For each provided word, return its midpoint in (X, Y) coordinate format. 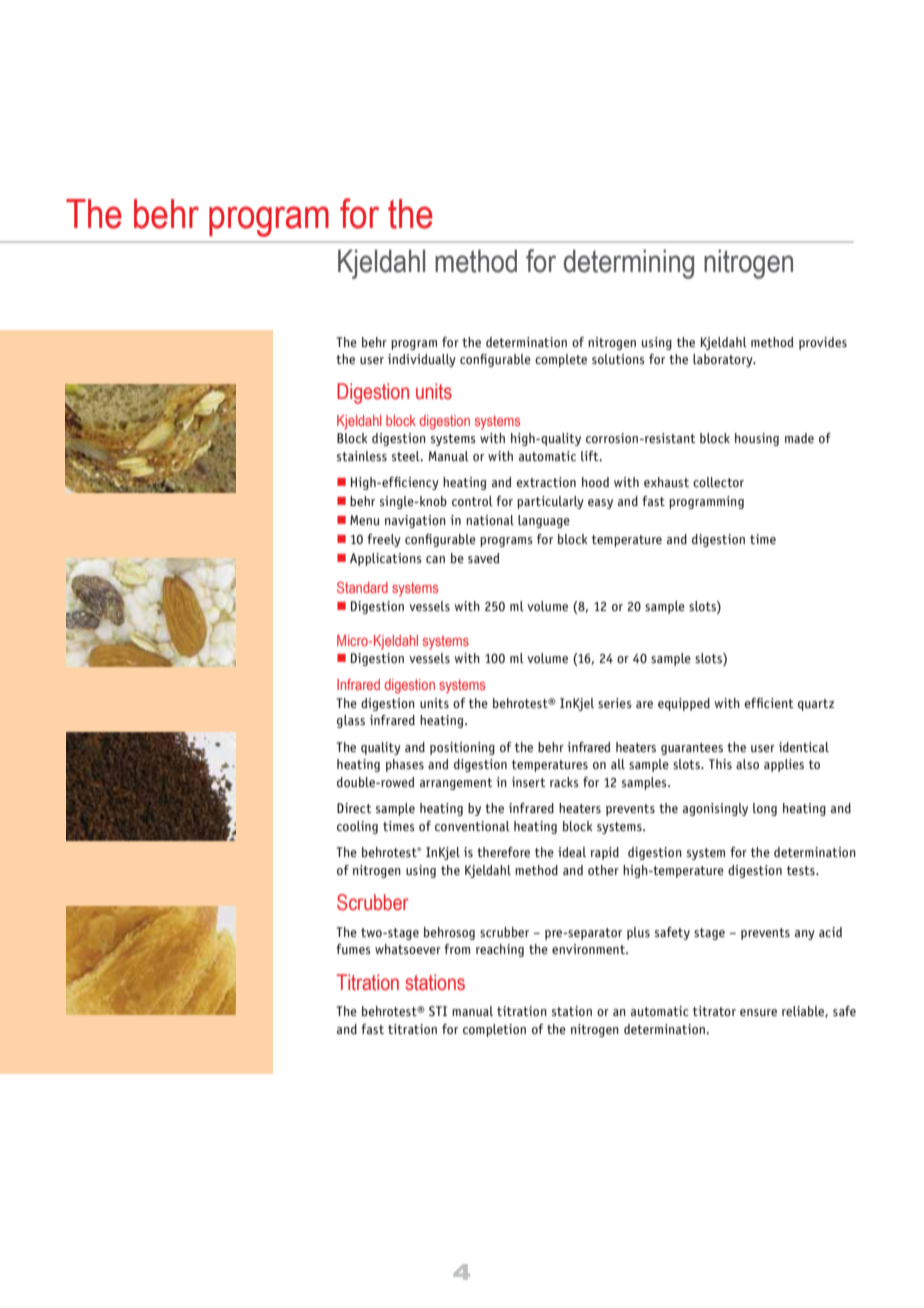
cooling (357, 827)
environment (589, 949)
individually (422, 360)
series (615, 703)
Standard (362, 587)
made (799, 438)
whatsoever (408, 949)
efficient (769, 703)
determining (629, 264)
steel (407, 456)
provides (823, 343)
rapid (605, 853)
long (765, 809)
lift (591, 456)
